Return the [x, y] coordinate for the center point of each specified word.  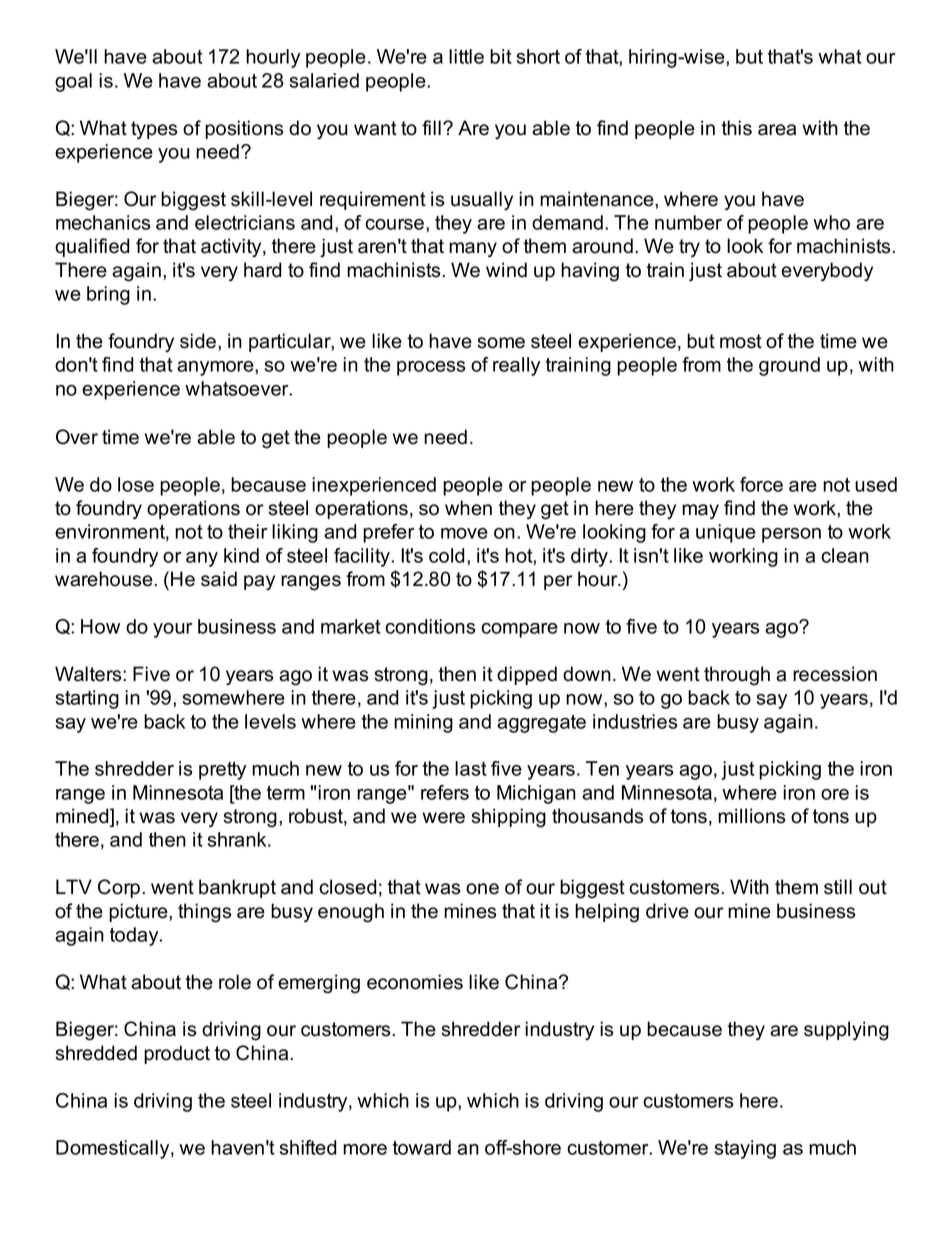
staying [745, 1149]
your [173, 630]
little [466, 56]
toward [422, 1147]
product [177, 1054]
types [154, 130]
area [777, 130]
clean [845, 555]
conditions [430, 626]
